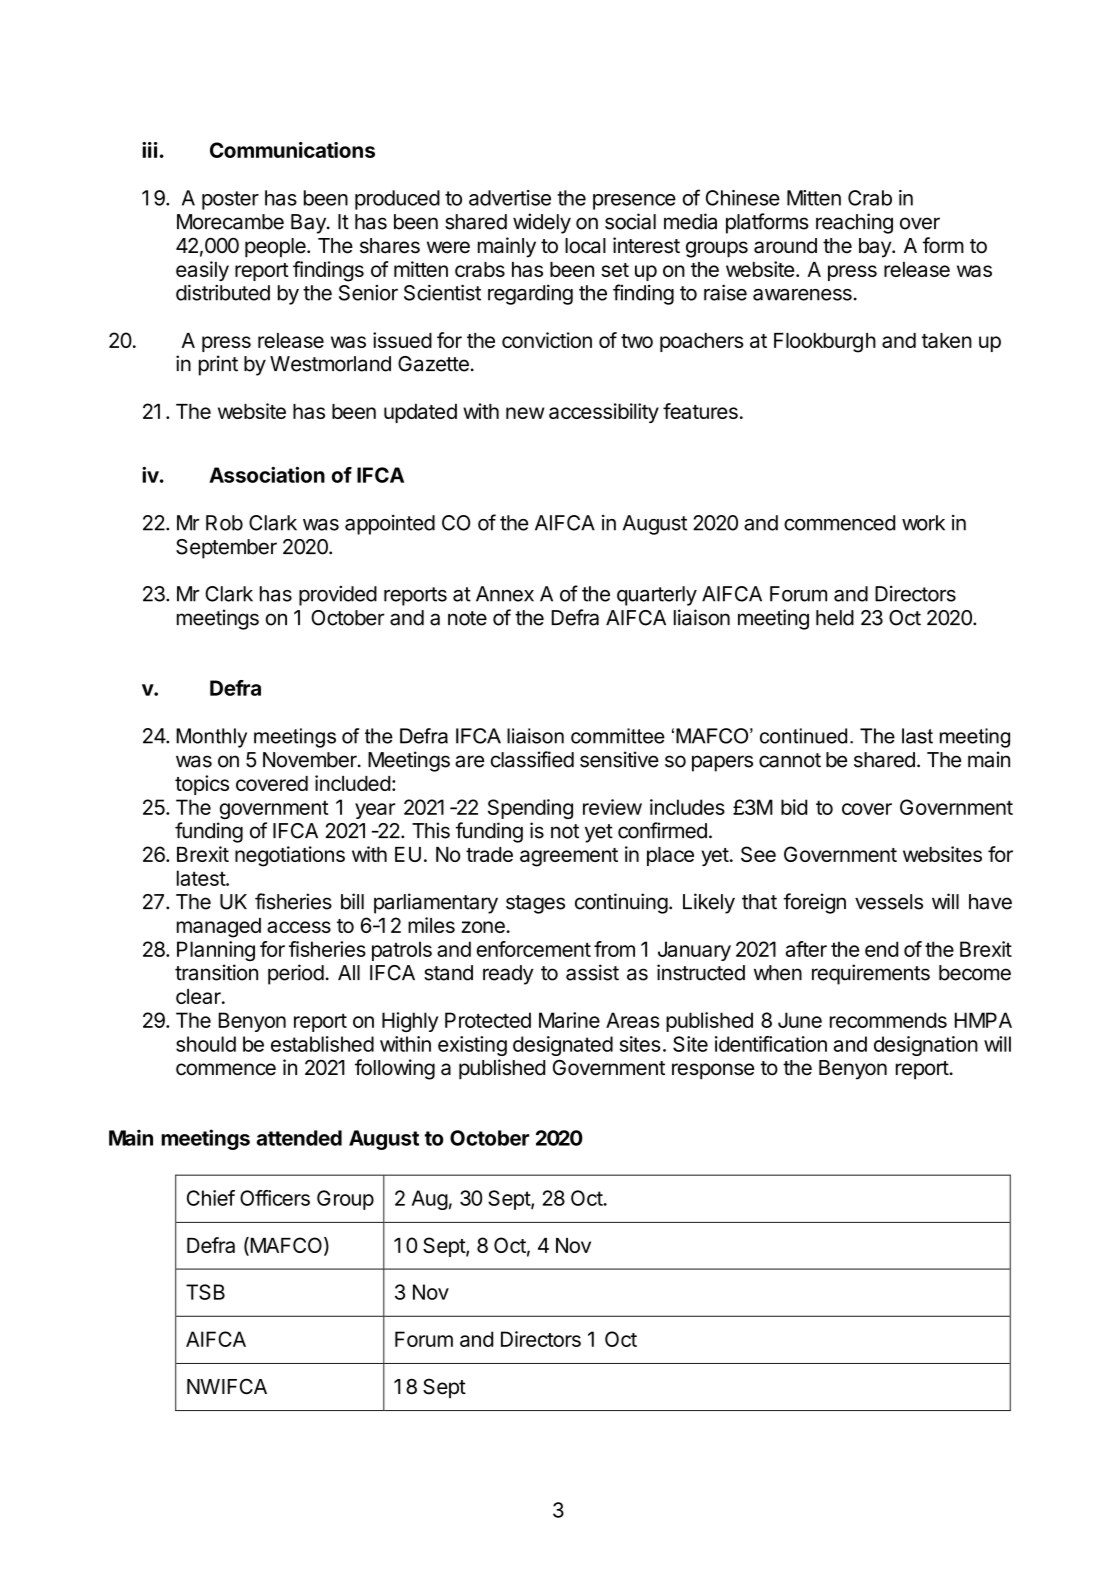  Describe the element at coordinates (290, 856) in the image. I see `negotiations` at that location.
